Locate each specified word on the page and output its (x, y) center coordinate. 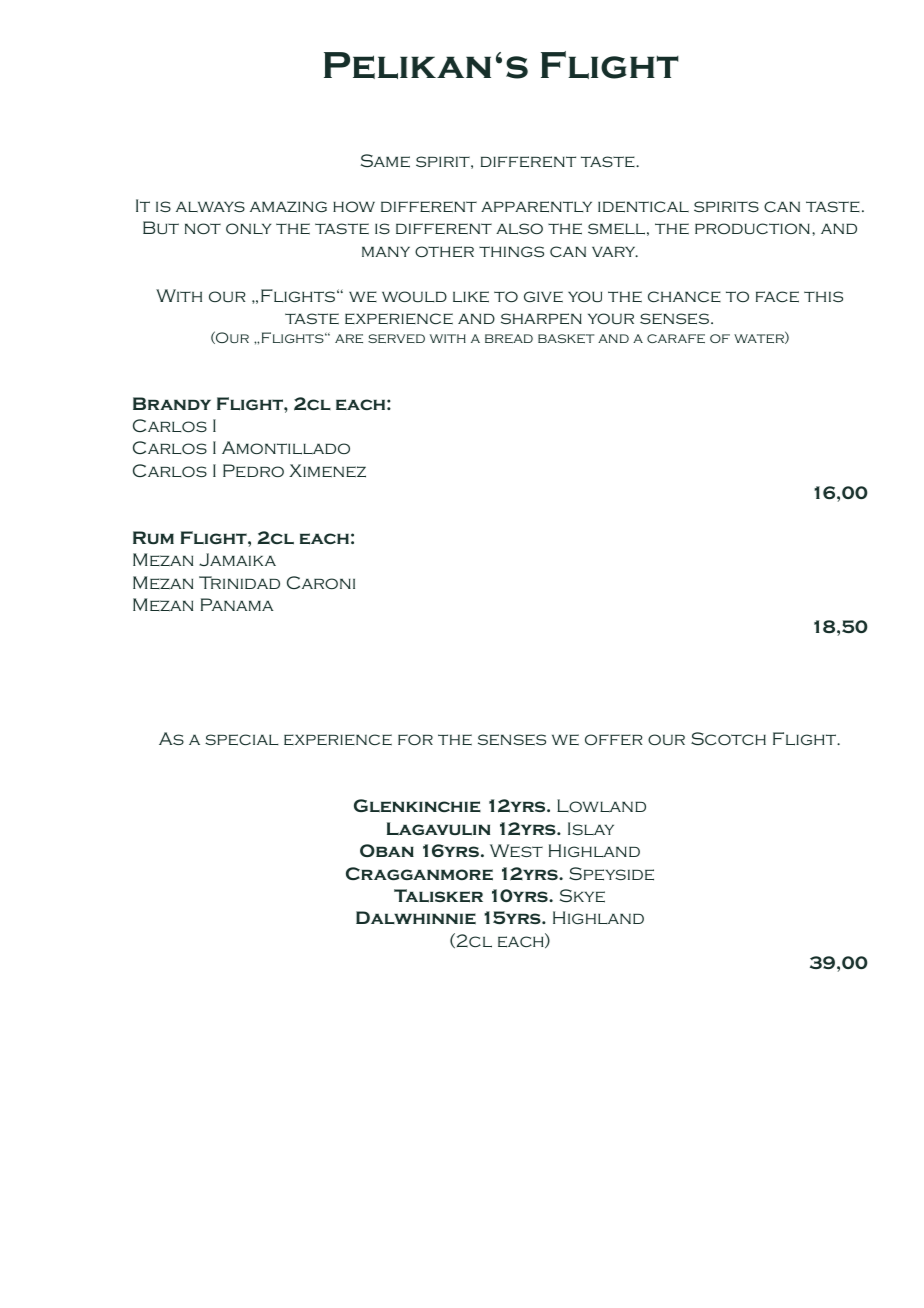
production (752, 228)
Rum (153, 537)
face (777, 297)
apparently (536, 207)
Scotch (728, 738)
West (516, 851)
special (241, 740)
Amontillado (286, 448)
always (210, 207)
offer (613, 739)
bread (509, 338)
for (415, 739)
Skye (582, 896)
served (396, 338)
